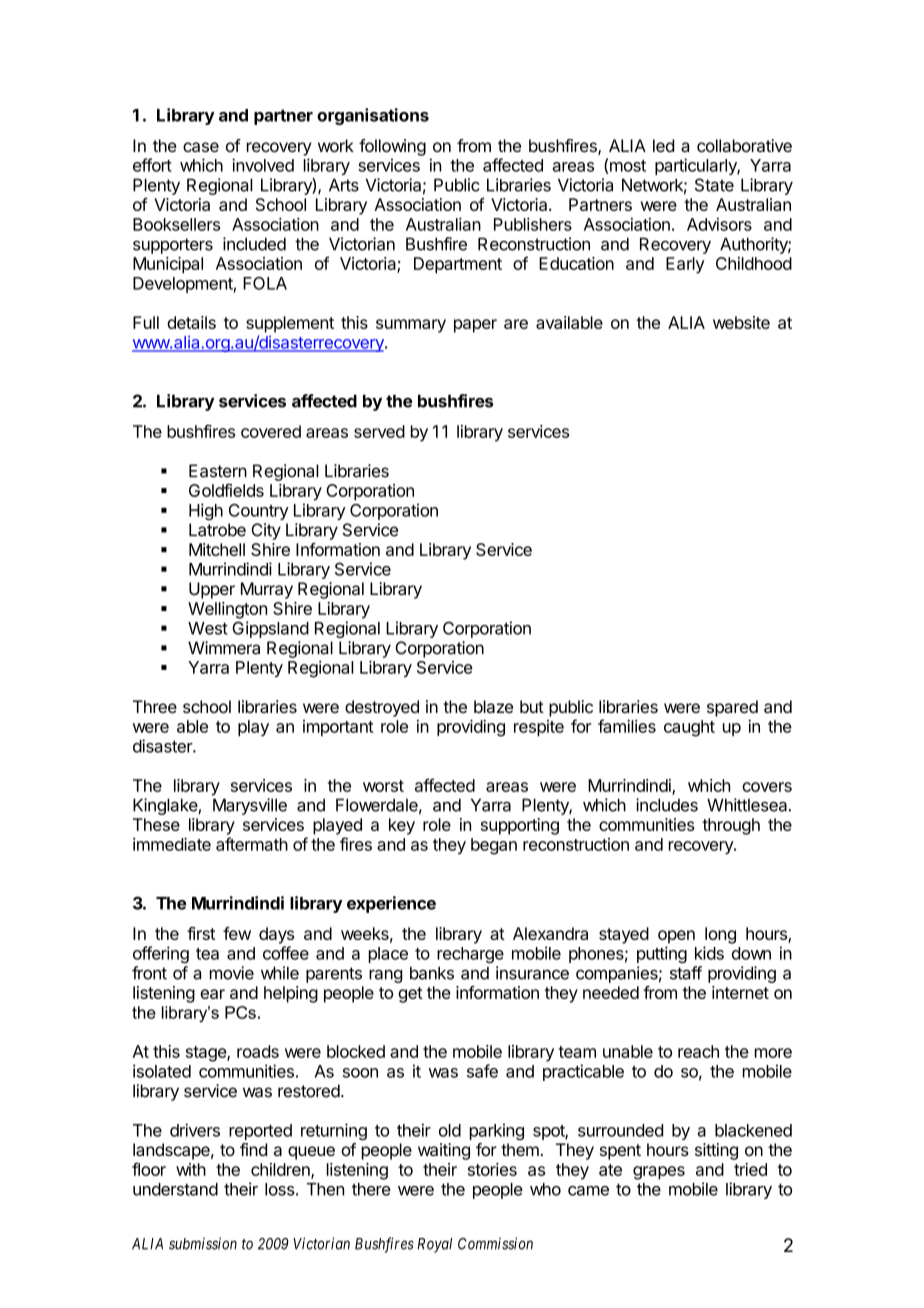 The width and height of the image is (924, 1308). Describe the element at coordinates (732, 708) in the image. I see `spared` at that location.
